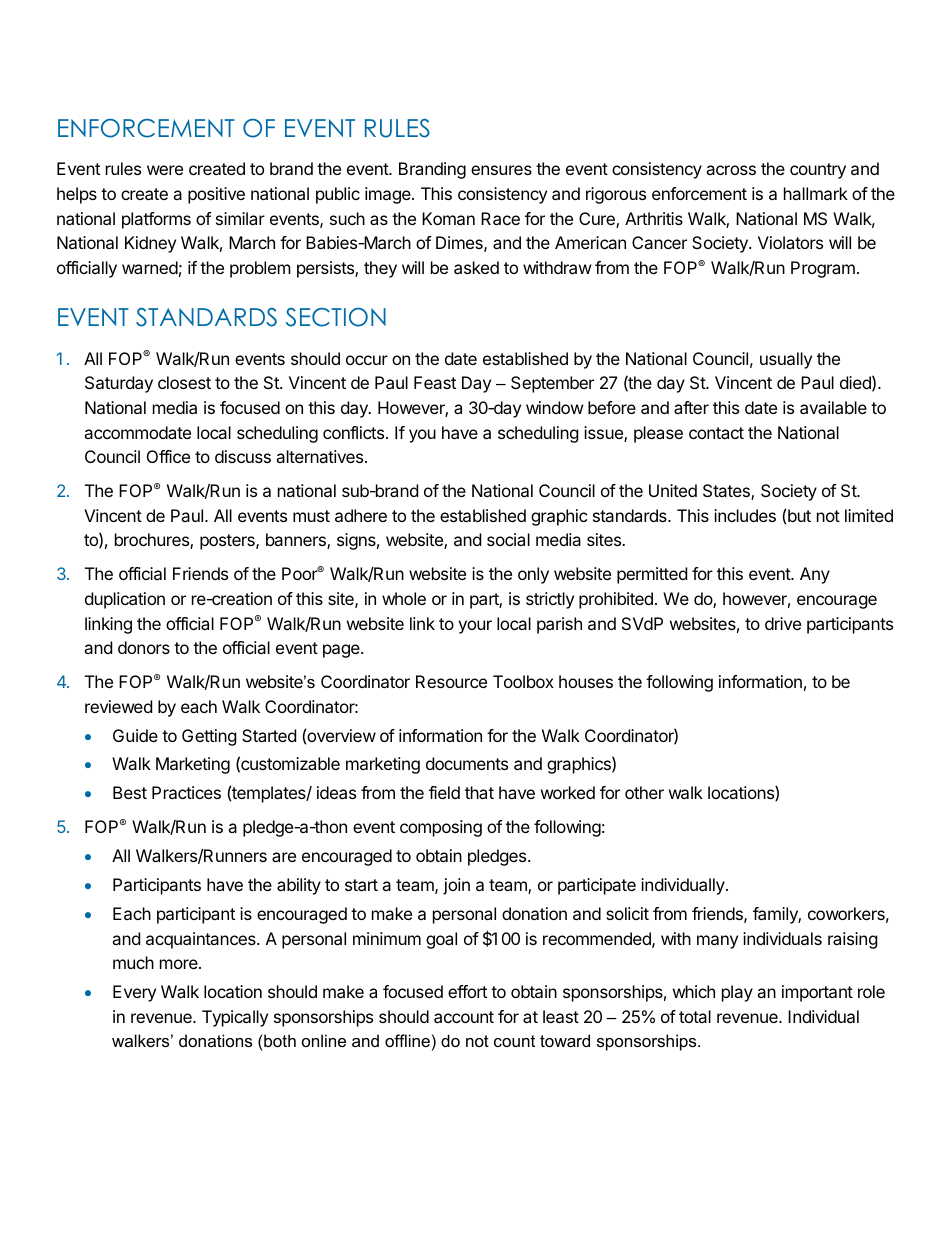  What do you see at coordinates (134, 993) in the document?
I see `Every` at bounding box center [134, 993].
